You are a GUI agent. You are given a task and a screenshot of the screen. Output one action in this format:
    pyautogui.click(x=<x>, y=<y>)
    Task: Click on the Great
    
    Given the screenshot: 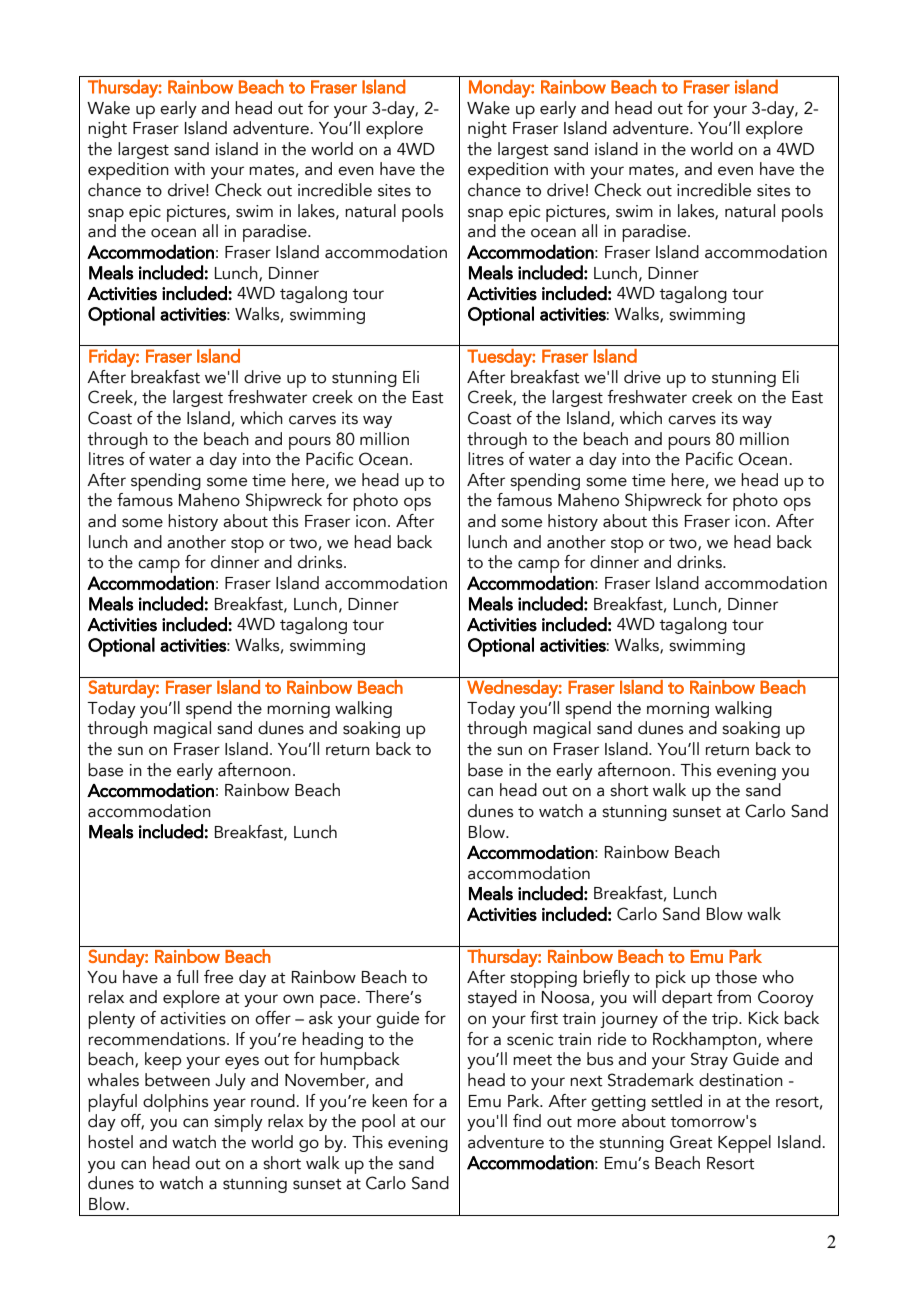 What is the action you would take?
    pyautogui.click(x=691, y=1142)
